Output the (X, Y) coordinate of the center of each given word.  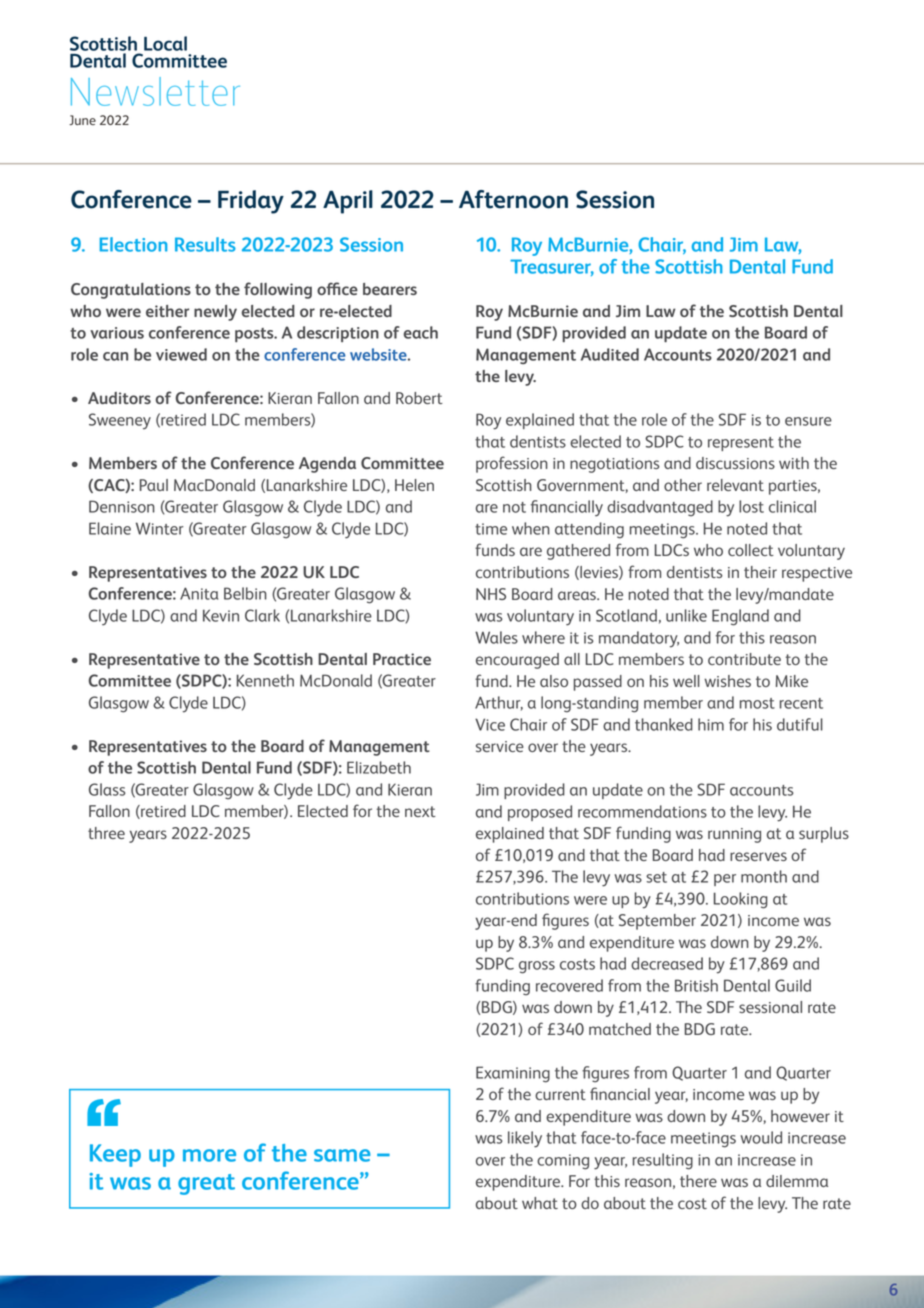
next (420, 811)
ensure (808, 421)
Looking (741, 900)
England (740, 617)
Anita (199, 593)
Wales (496, 637)
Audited (610, 354)
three (106, 833)
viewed (181, 354)
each (420, 332)
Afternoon (513, 199)
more (209, 1155)
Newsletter (155, 91)
